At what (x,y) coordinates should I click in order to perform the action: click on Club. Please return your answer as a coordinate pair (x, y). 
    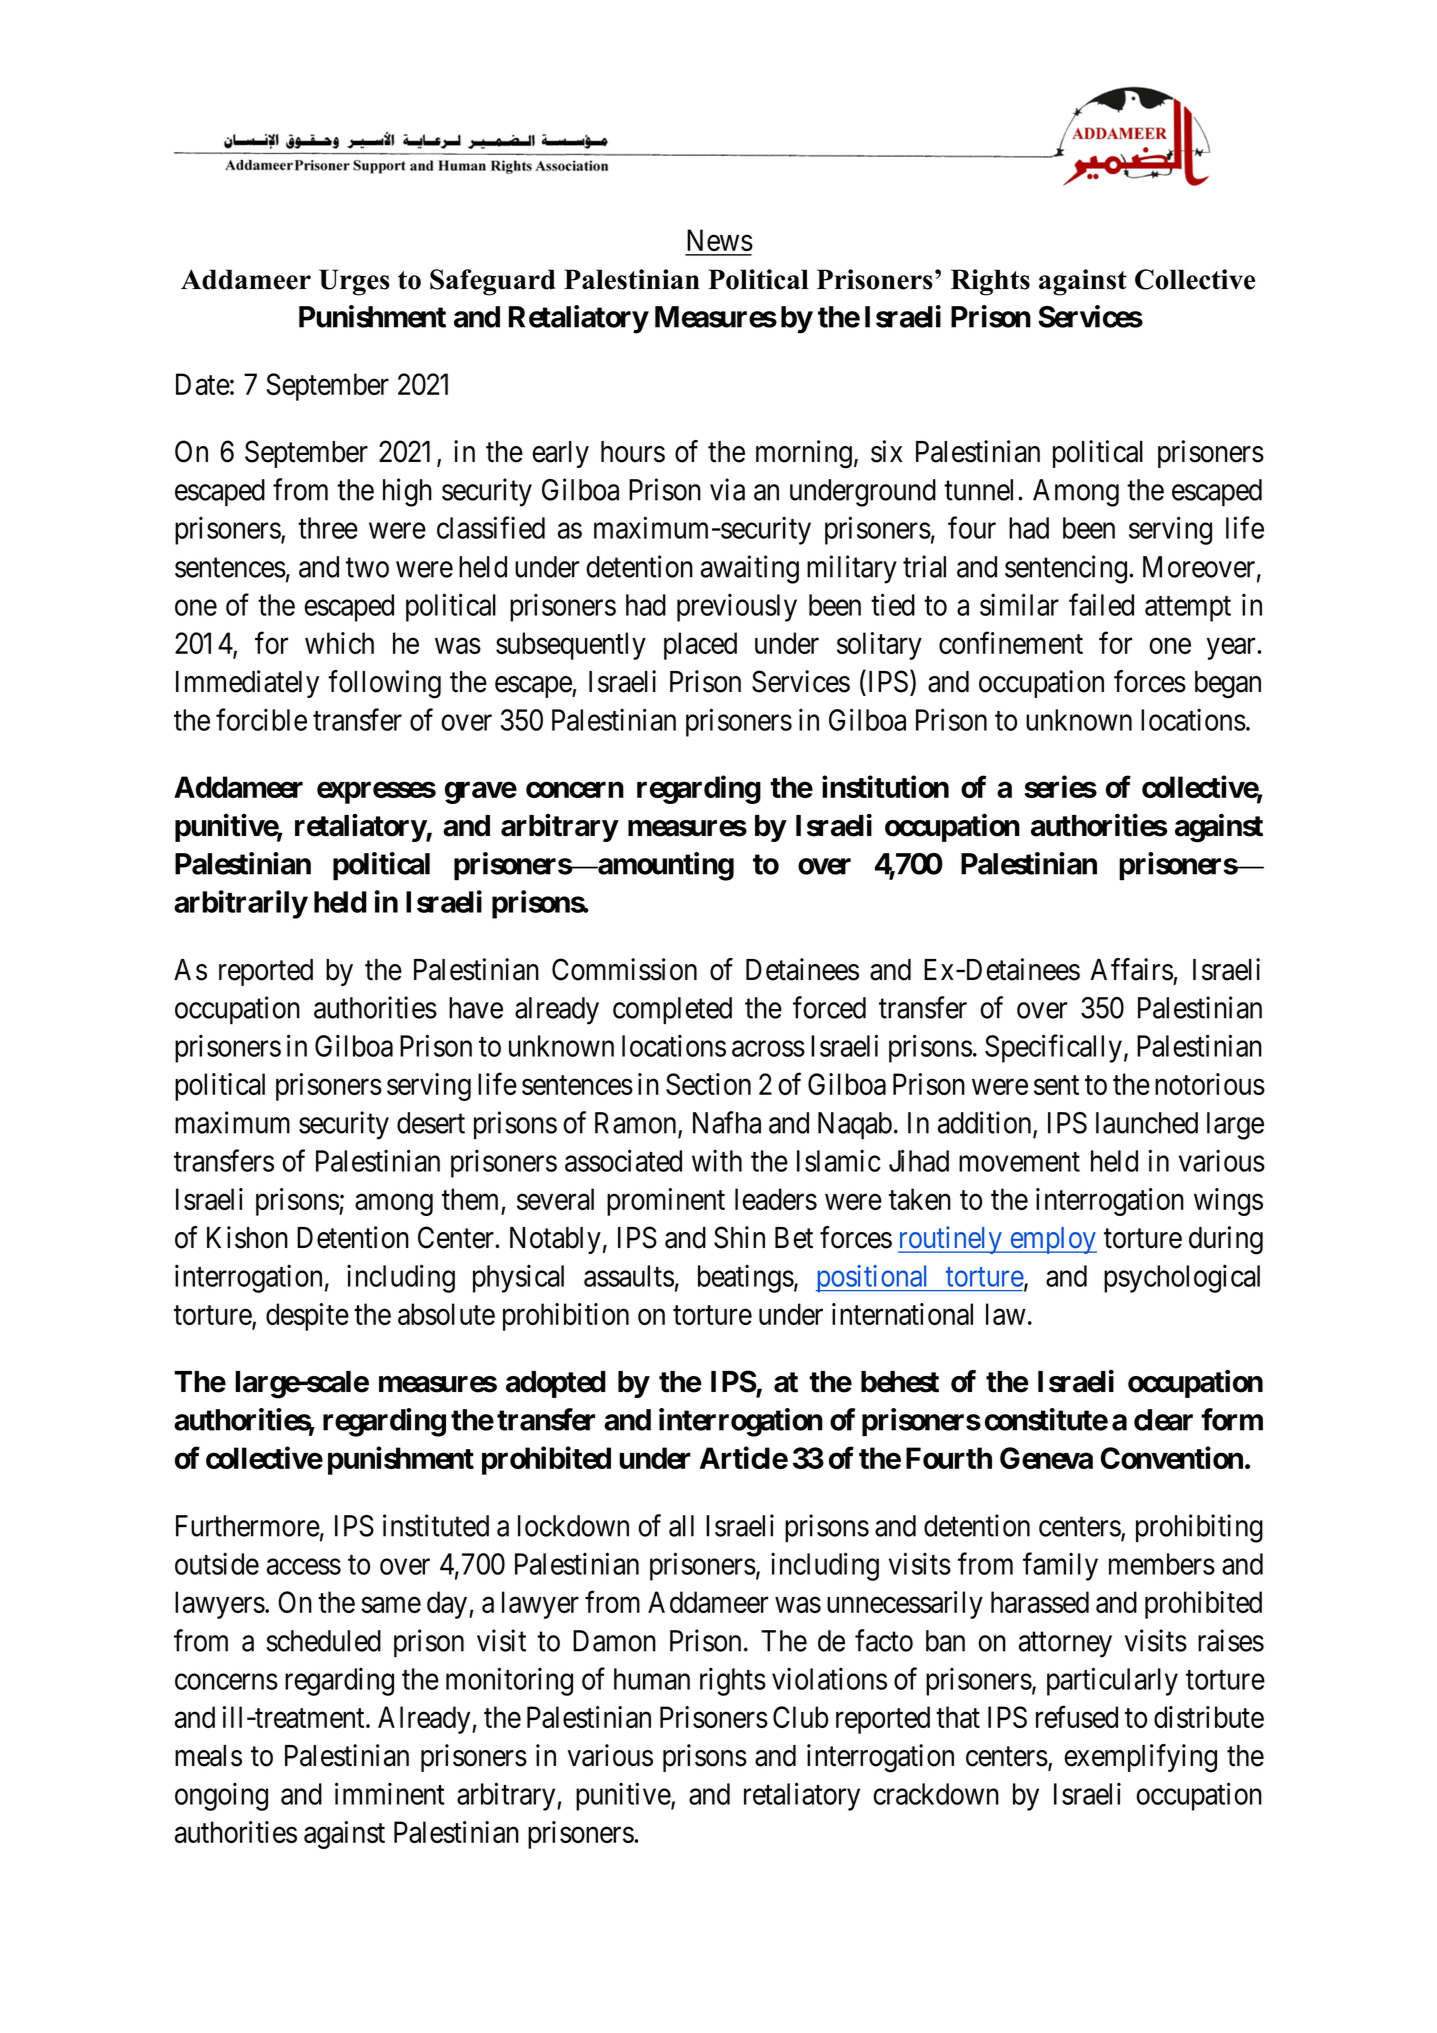
    Looking at the image, I should click on (801, 1717).
